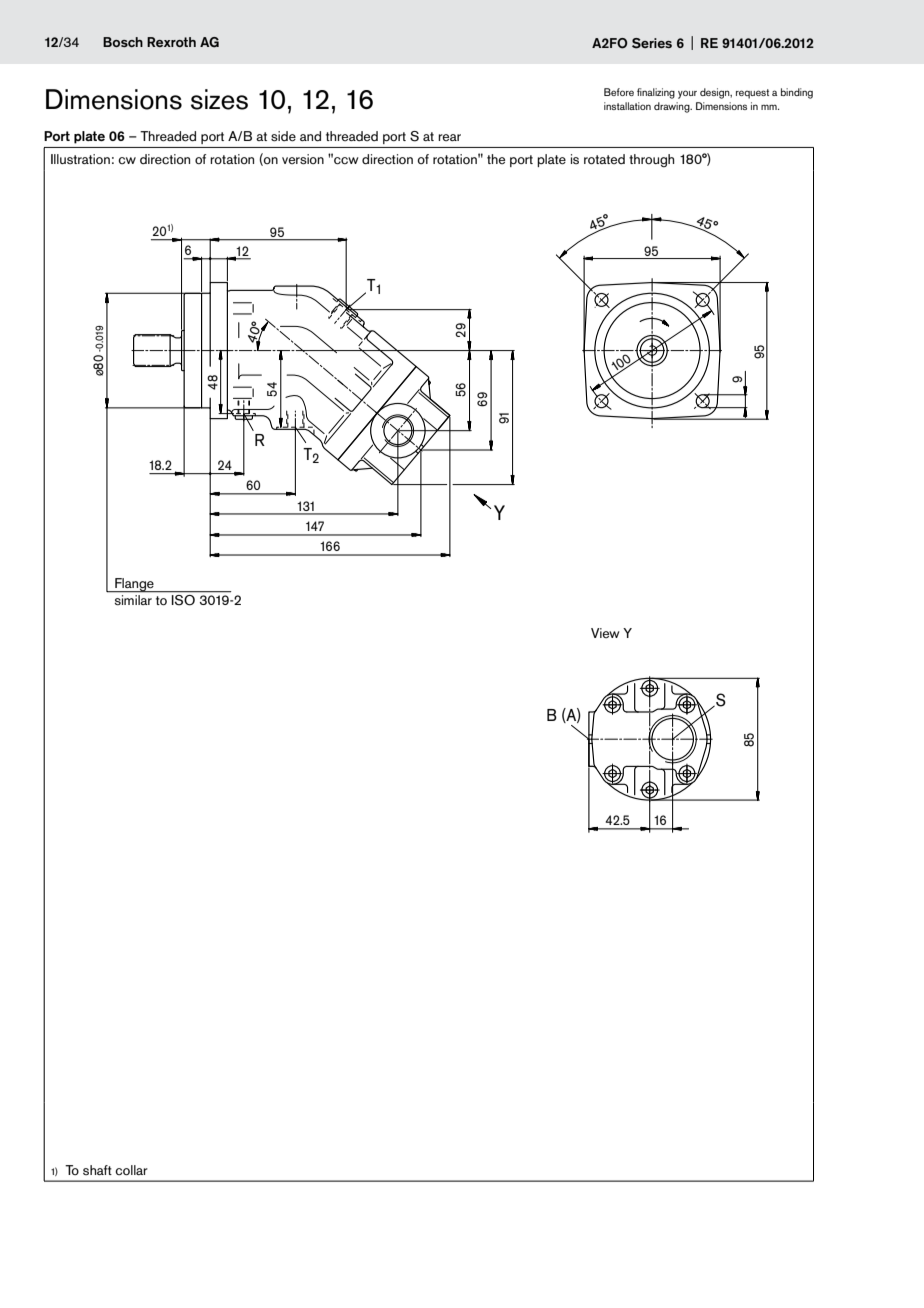  What do you see at coordinates (171, 42) in the screenshot?
I see `Rexroth` at bounding box center [171, 42].
